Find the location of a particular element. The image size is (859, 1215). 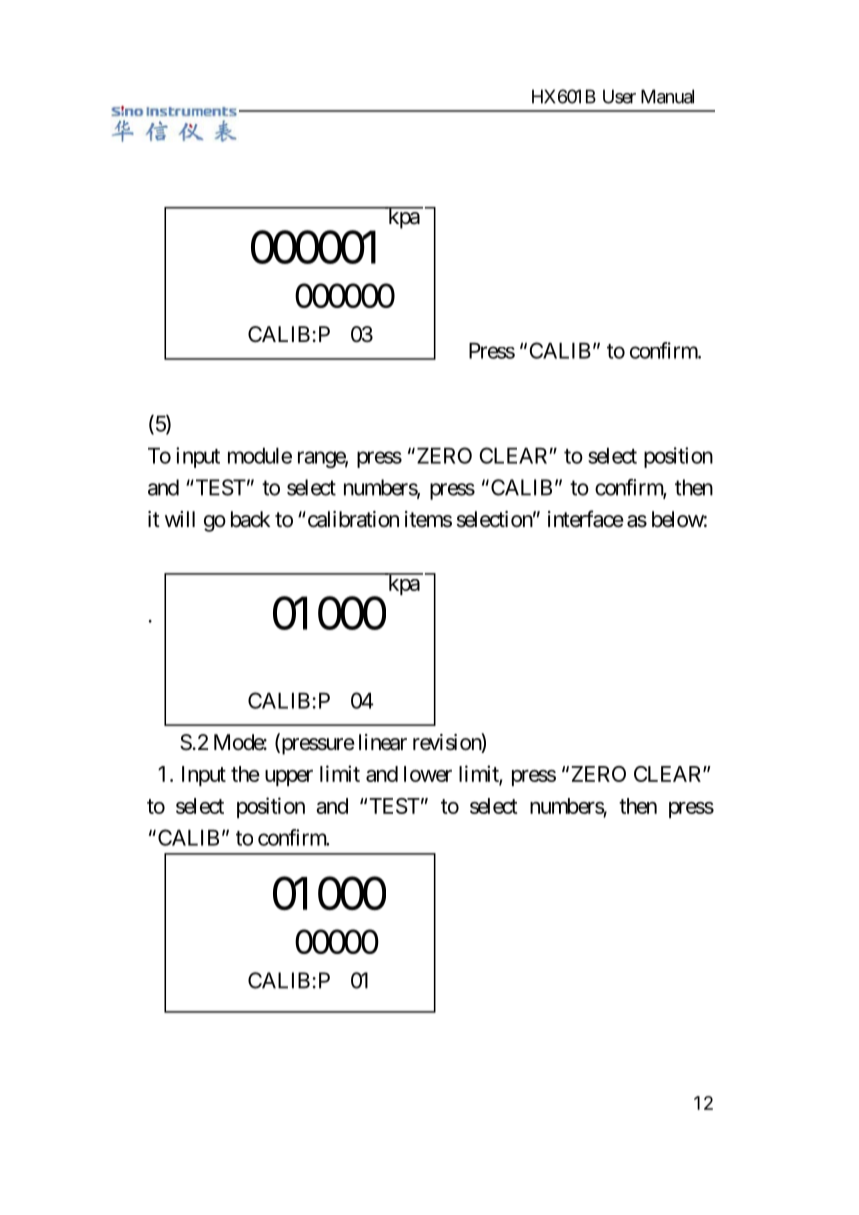

linear is located at coordinates (383, 742).
